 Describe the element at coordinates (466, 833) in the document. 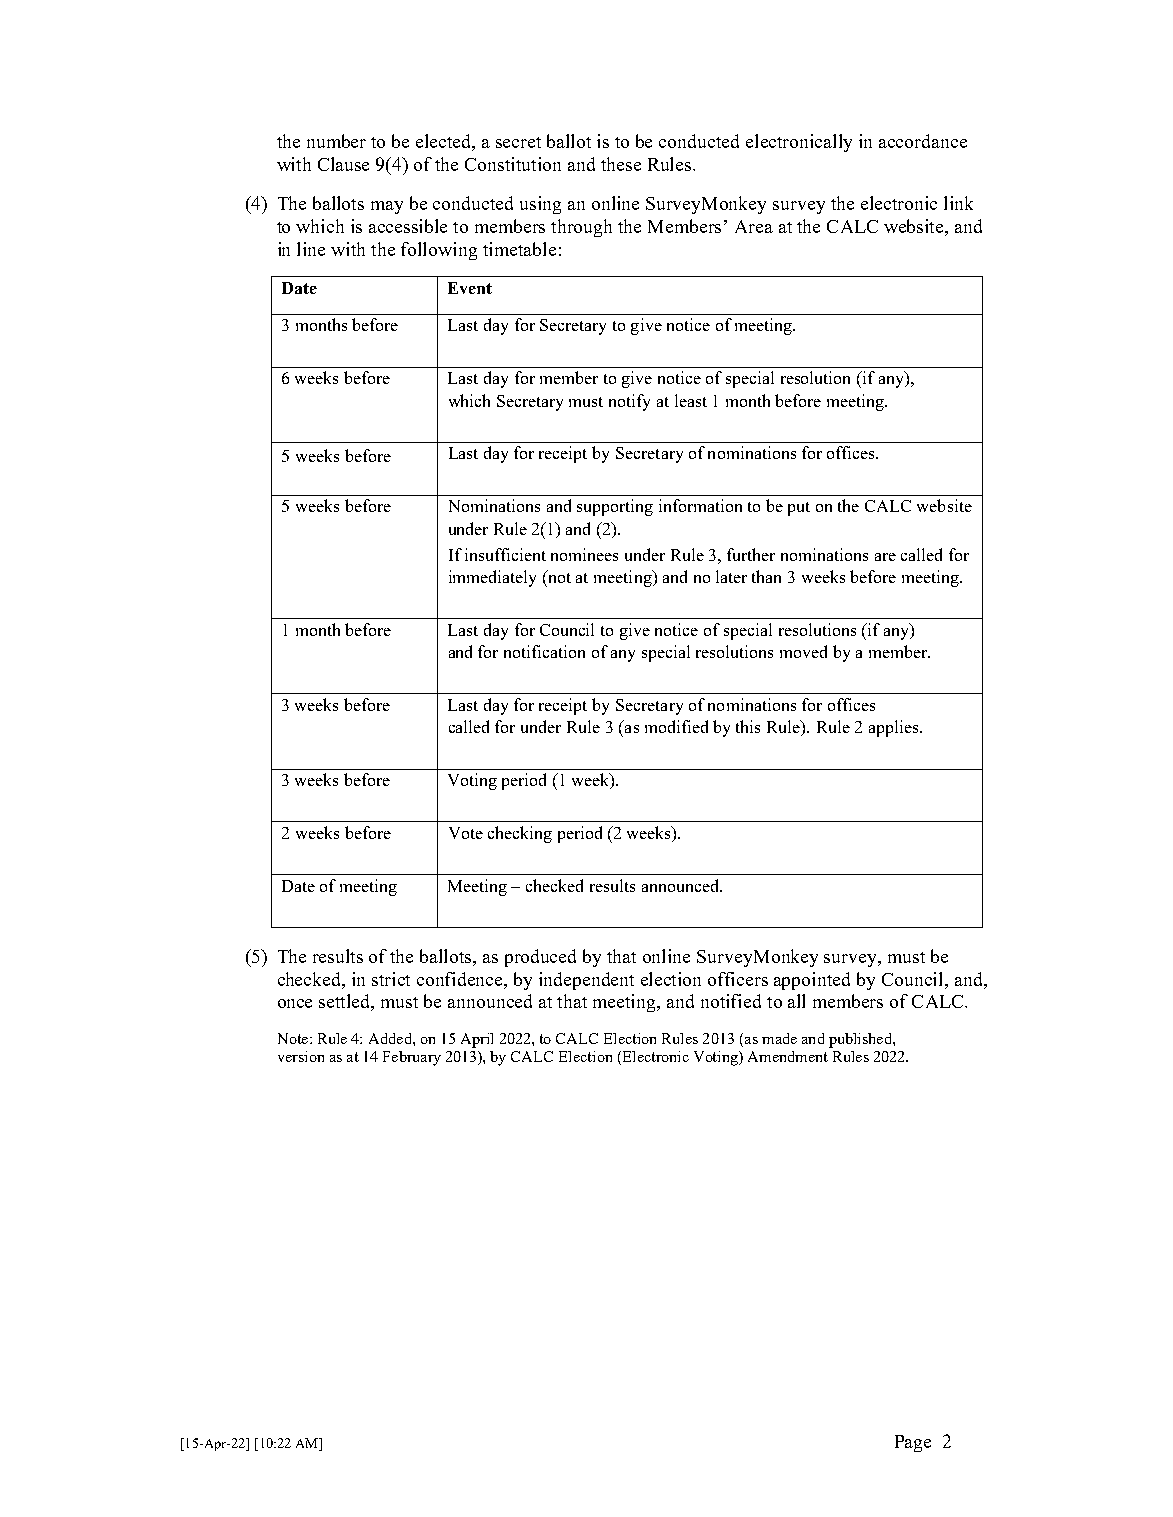

I see `Vote` at that location.
